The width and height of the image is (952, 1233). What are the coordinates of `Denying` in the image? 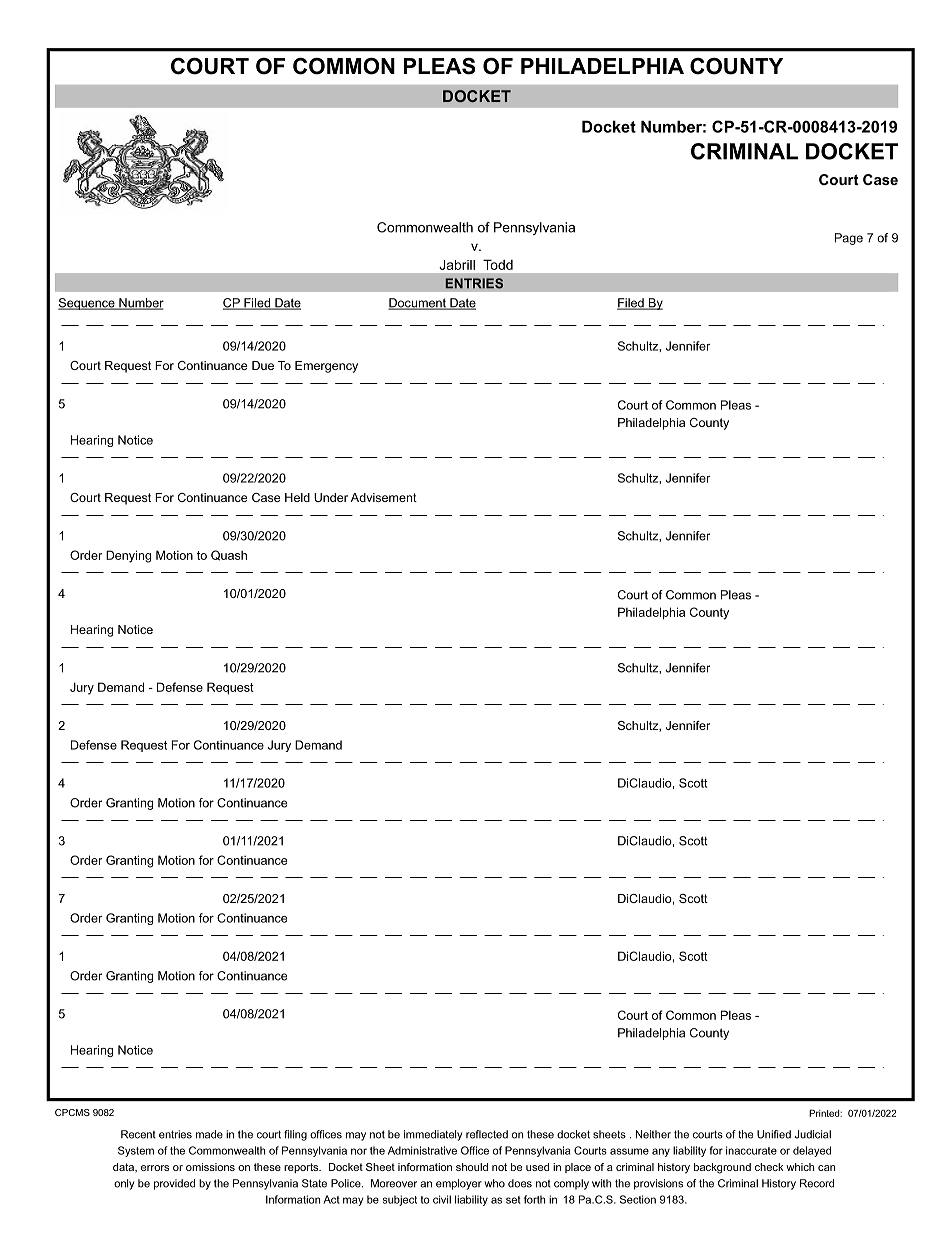 It's located at (128, 556).
